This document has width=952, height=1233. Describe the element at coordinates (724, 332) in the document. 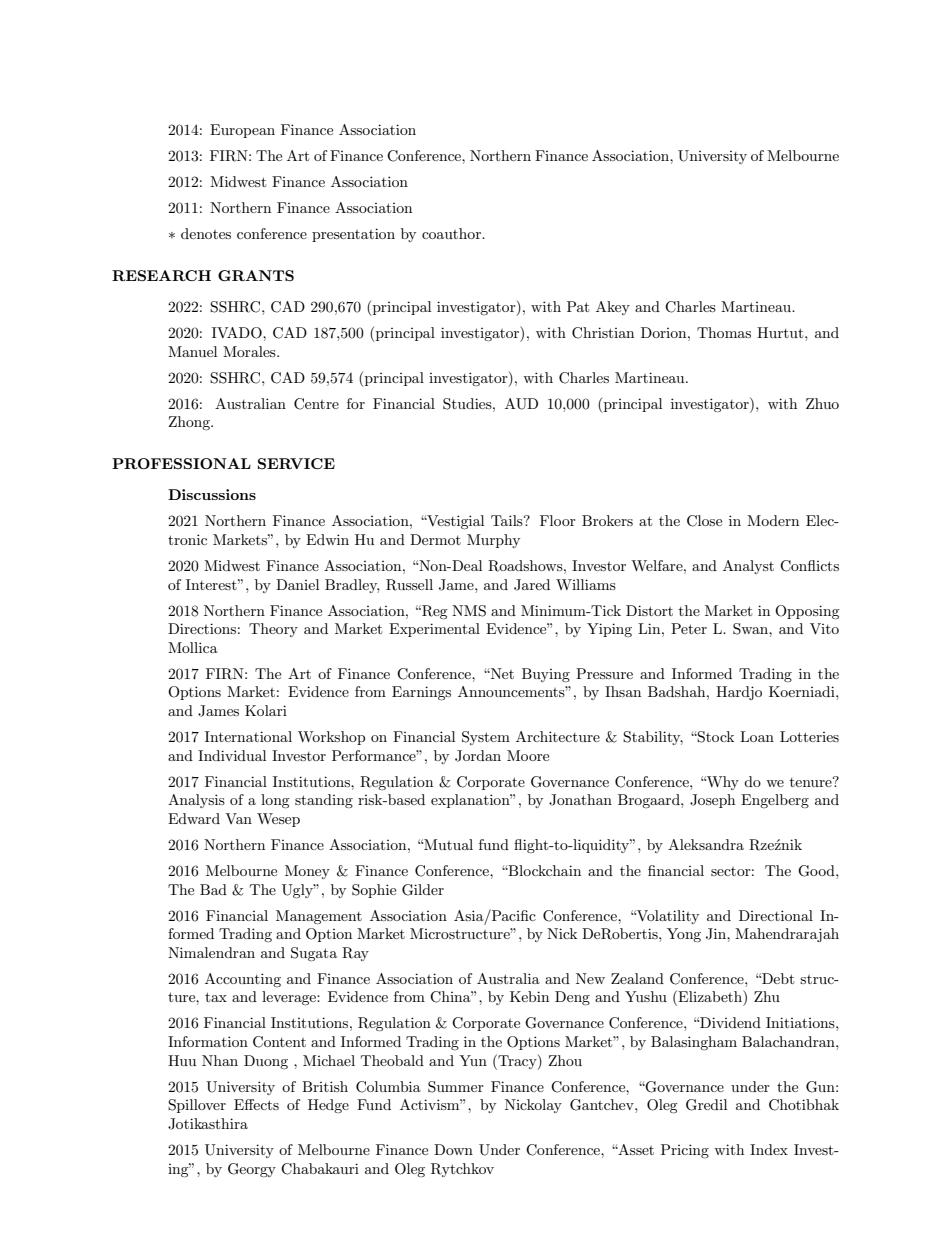

I see `Thomas` at that location.
